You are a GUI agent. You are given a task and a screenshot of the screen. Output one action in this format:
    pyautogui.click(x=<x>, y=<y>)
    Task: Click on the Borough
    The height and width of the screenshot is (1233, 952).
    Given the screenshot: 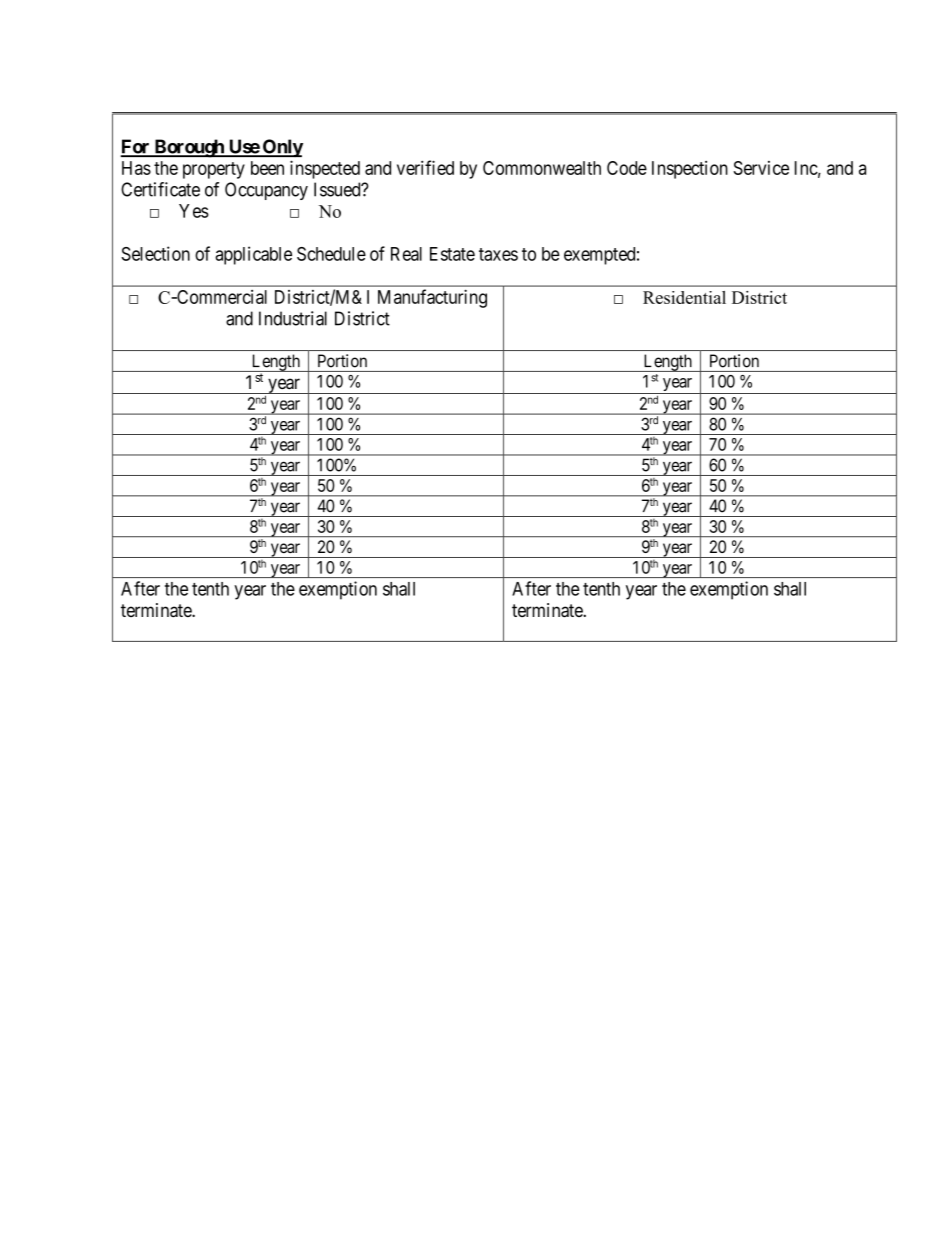 What is the action you would take?
    pyautogui.click(x=189, y=148)
